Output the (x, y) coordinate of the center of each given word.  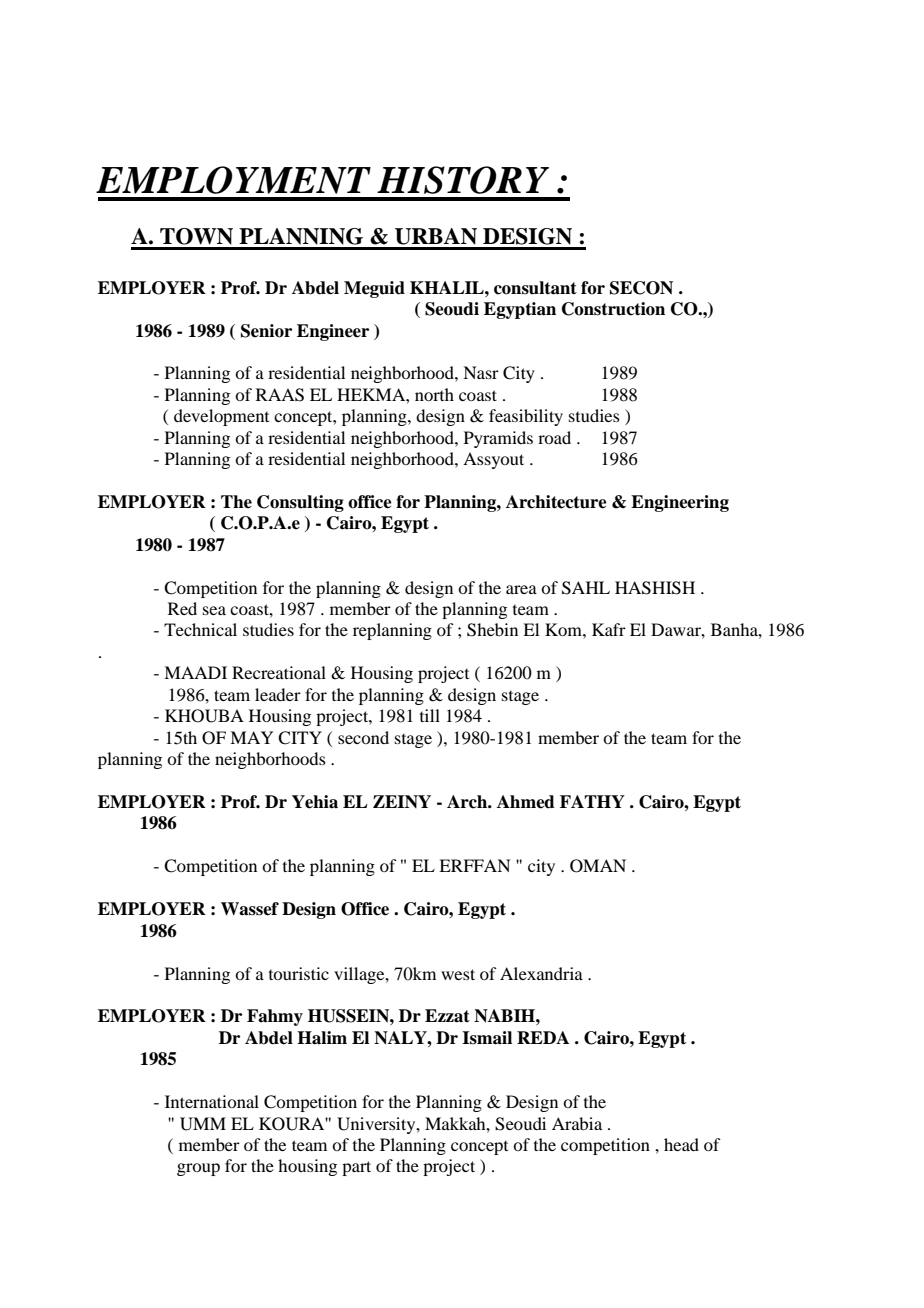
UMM (203, 1124)
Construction (613, 309)
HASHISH (655, 588)
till (430, 715)
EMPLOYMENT (233, 180)
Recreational (279, 672)
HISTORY (463, 180)
